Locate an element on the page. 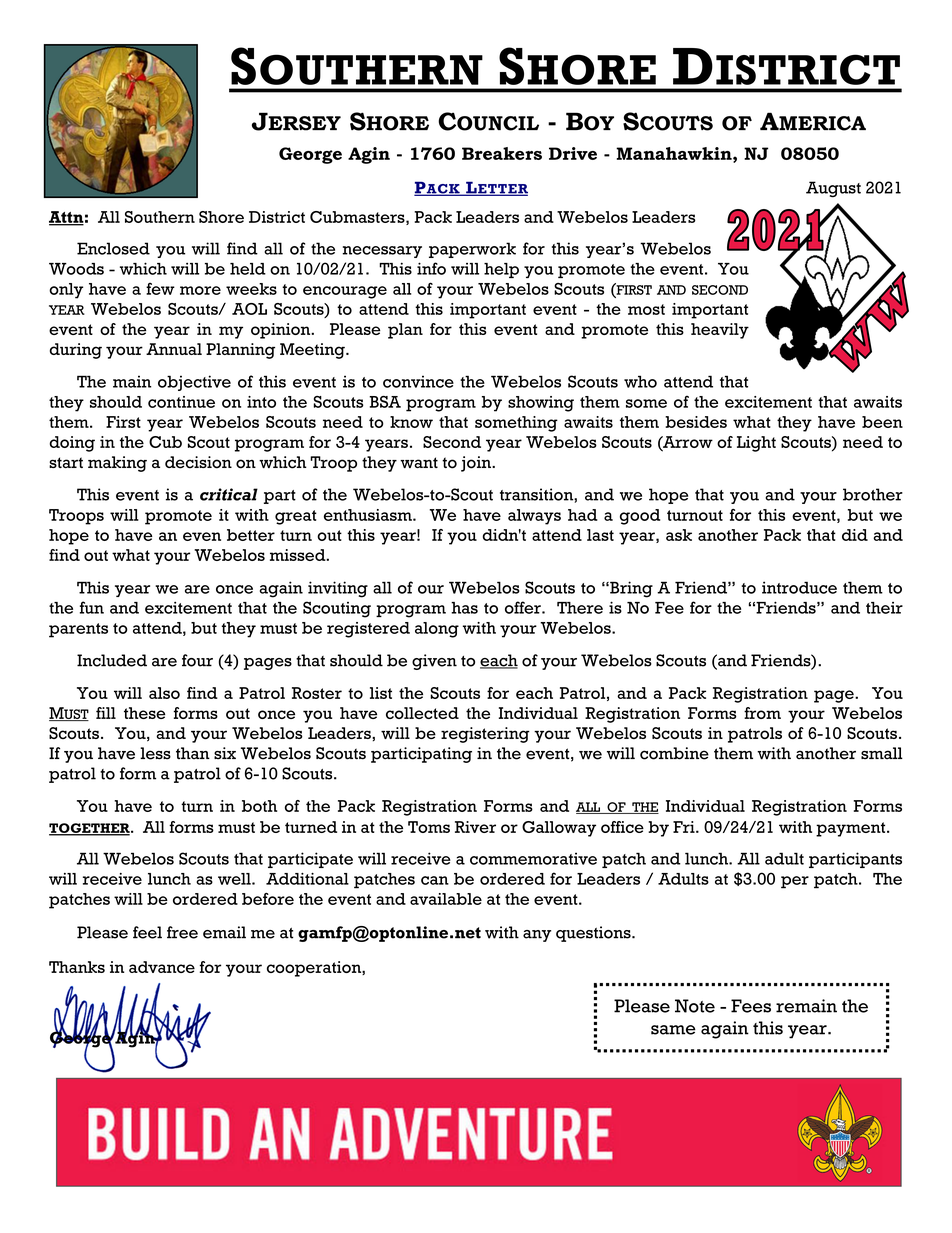 The height and width of the page is (1233, 952). always is located at coordinates (534, 517).
